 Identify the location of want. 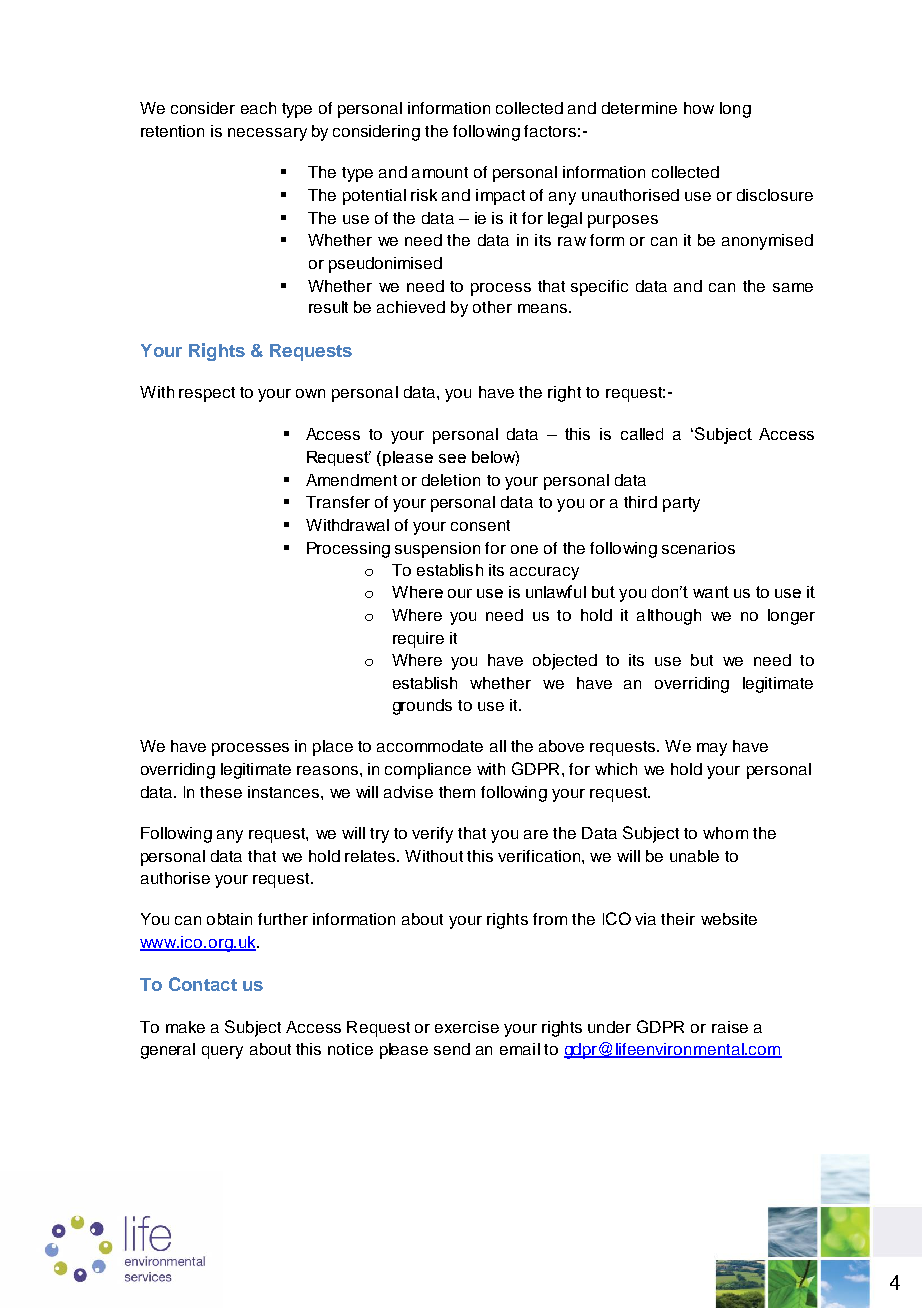
(711, 592).
